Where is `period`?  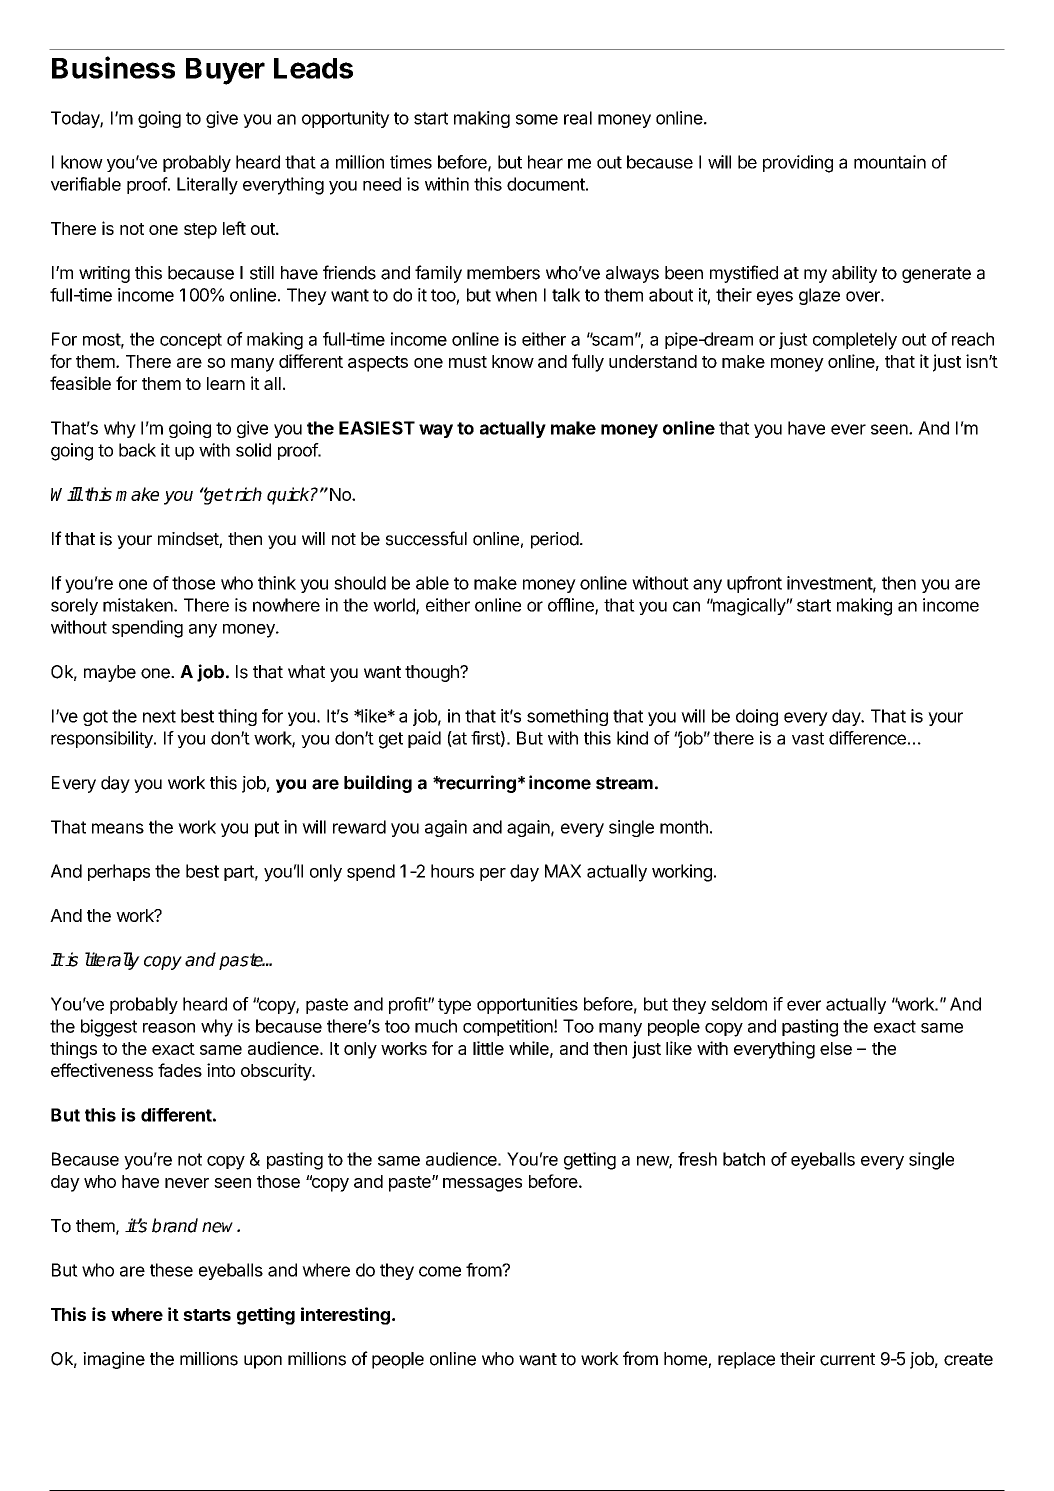
period is located at coordinates (555, 540).
